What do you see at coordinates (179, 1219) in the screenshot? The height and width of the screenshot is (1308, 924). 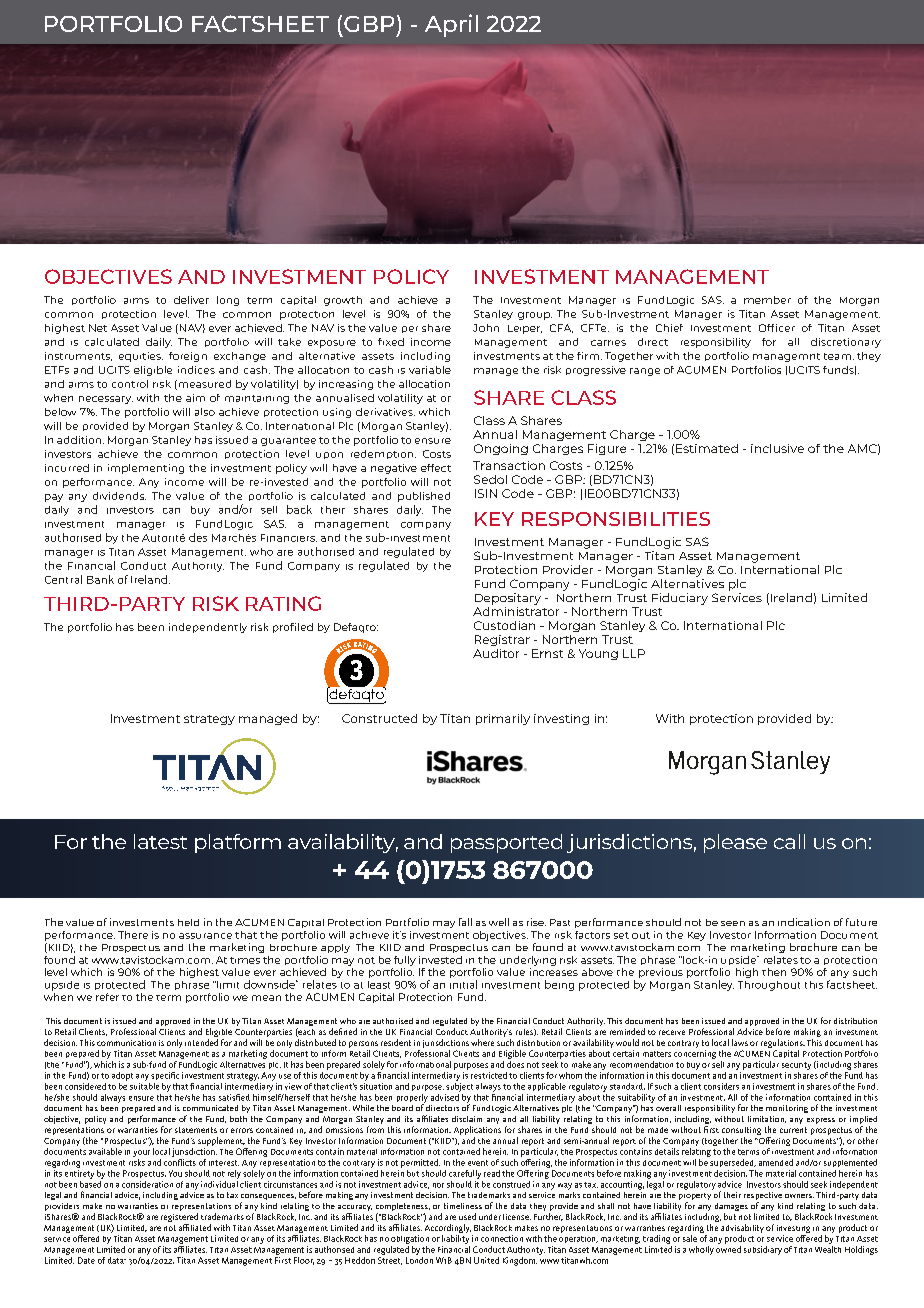 I see `registered` at bounding box center [179, 1219].
